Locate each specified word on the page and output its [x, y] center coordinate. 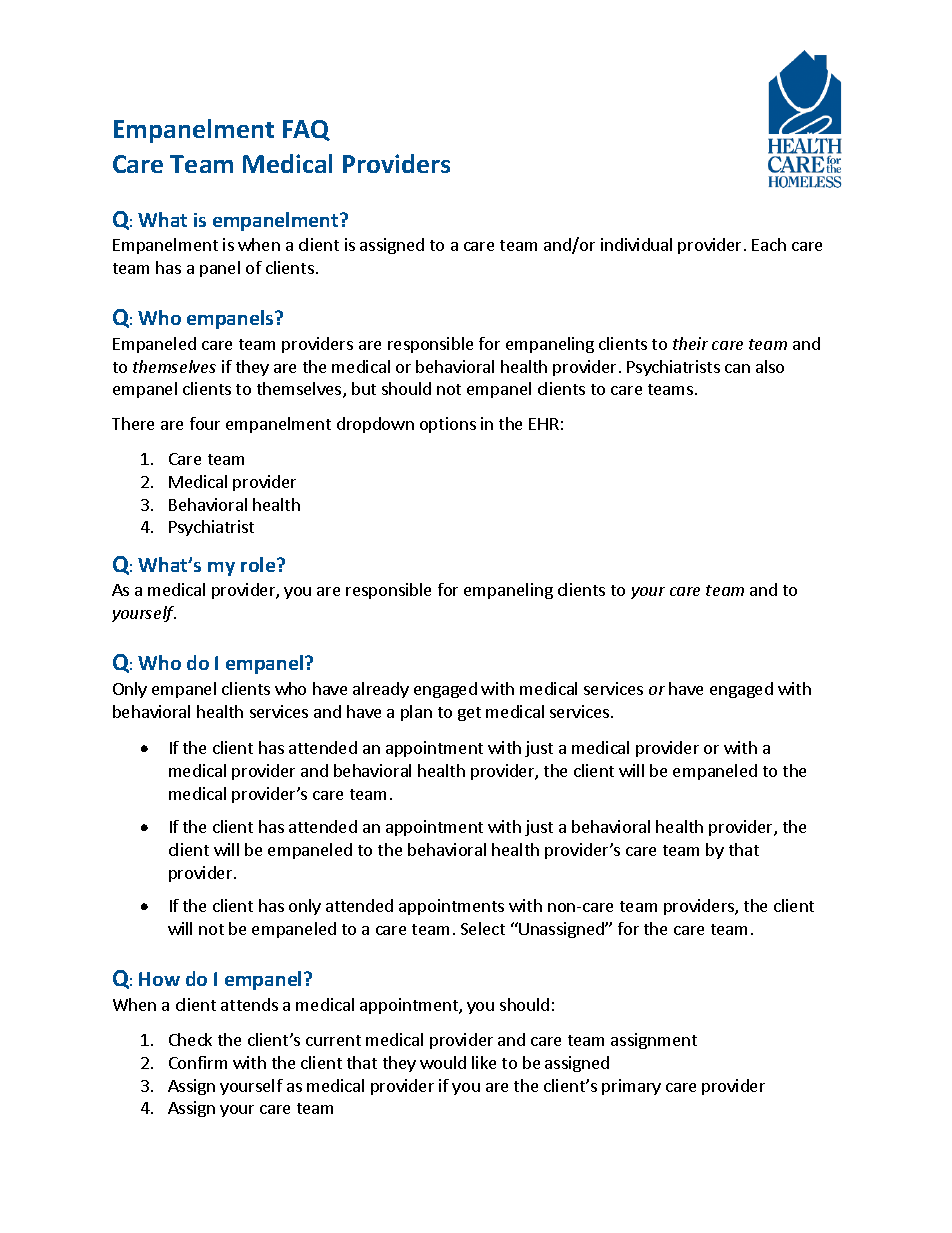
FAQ [306, 130]
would [443, 1062]
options [448, 425]
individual [636, 244]
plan [416, 713]
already [381, 690]
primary [631, 1087]
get [469, 714]
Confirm [198, 1062]
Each [769, 244]
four [205, 423]
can [737, 368]
